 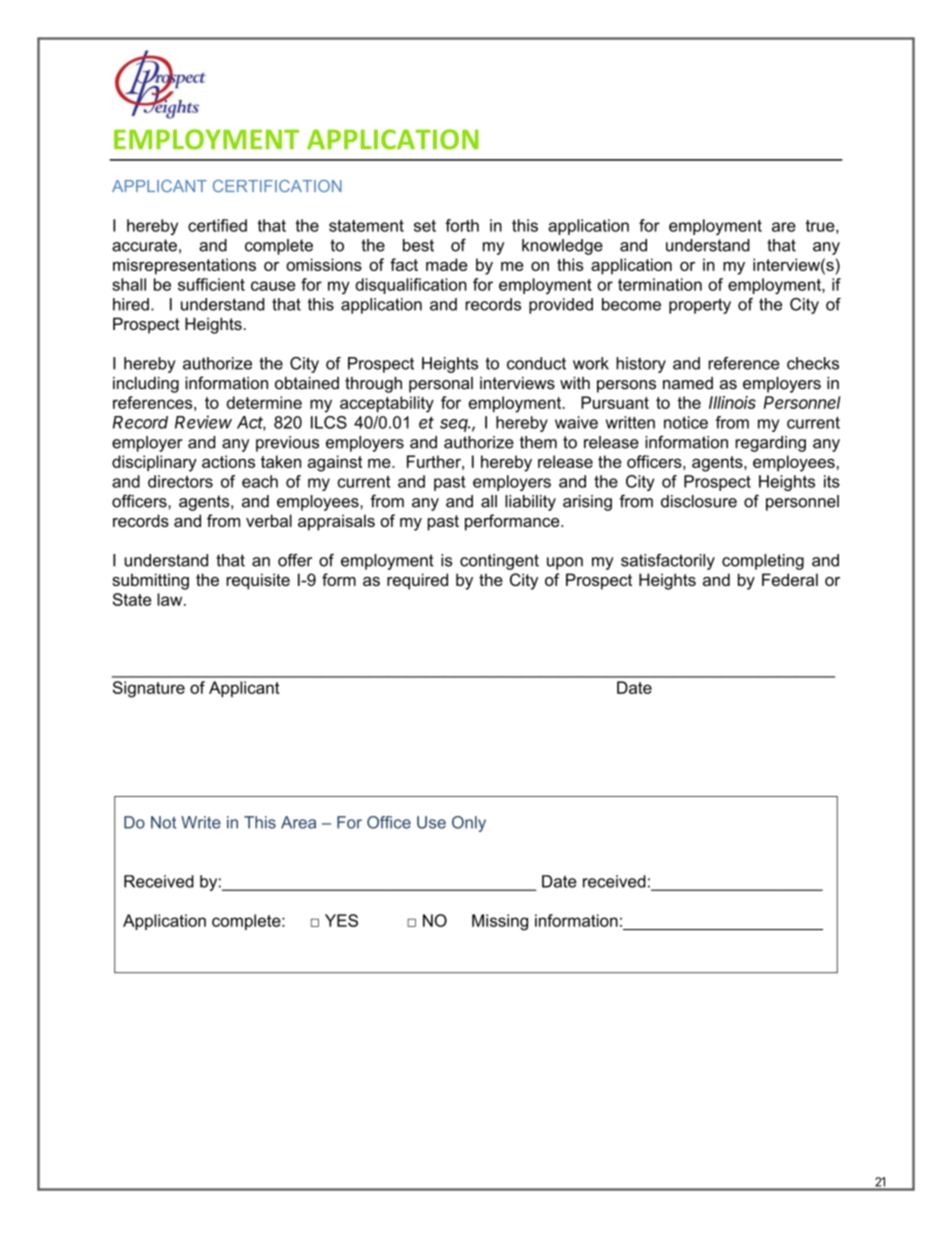 What do you see at coordinates (417, 581) in the screenshot?
I see `required` at bounding box center [417, 581].
